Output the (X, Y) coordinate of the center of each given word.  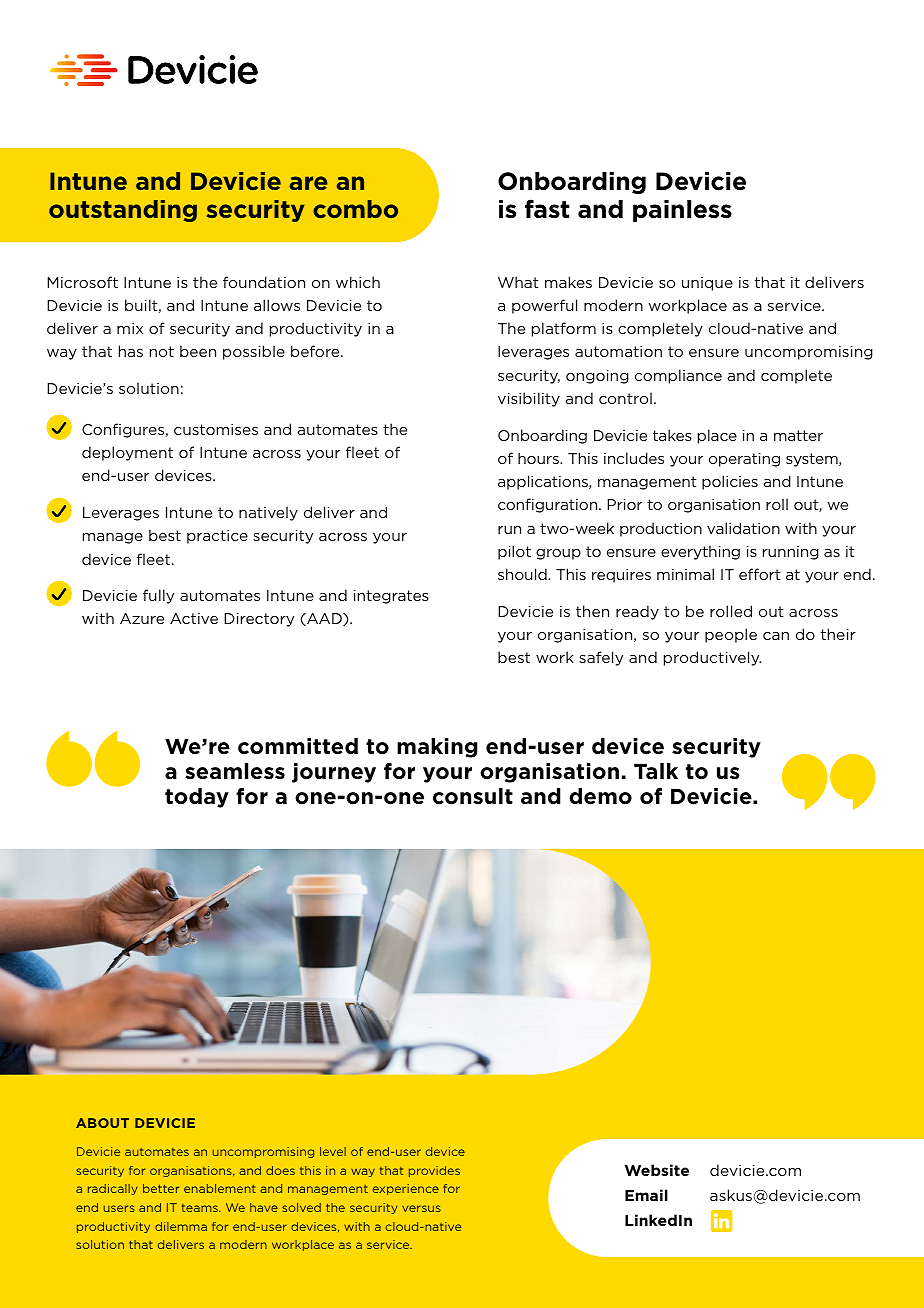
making (437, 748)
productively (712, 658)
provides (434, 1171)
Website (657, 1170)
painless (682, 211)
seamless (235, 771)
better (161, 1188)
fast (547, 209)
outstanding (123, 211)
